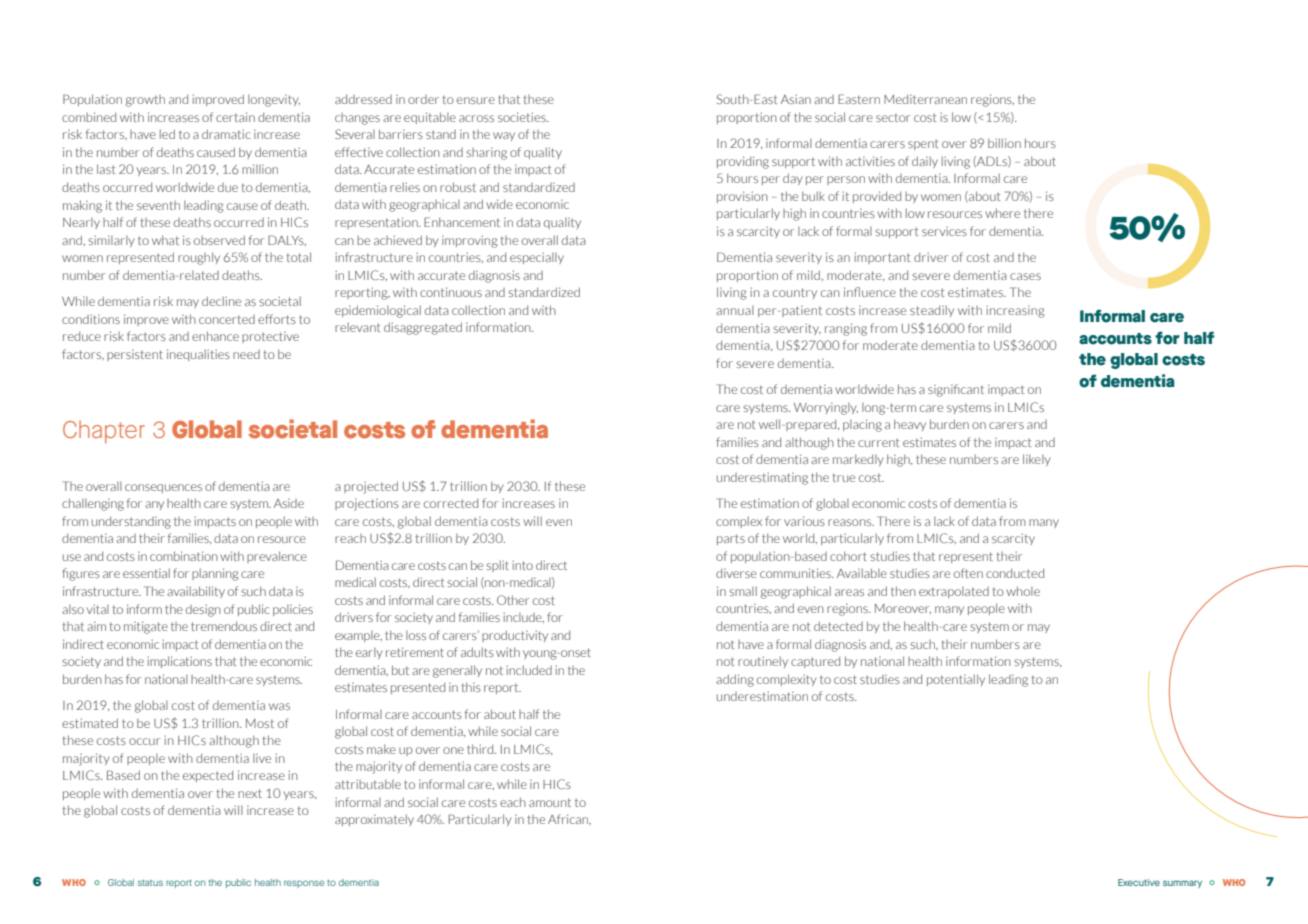  Describe the element at coordinates (1139, 882) in the document. I see `Executive` at that location.
